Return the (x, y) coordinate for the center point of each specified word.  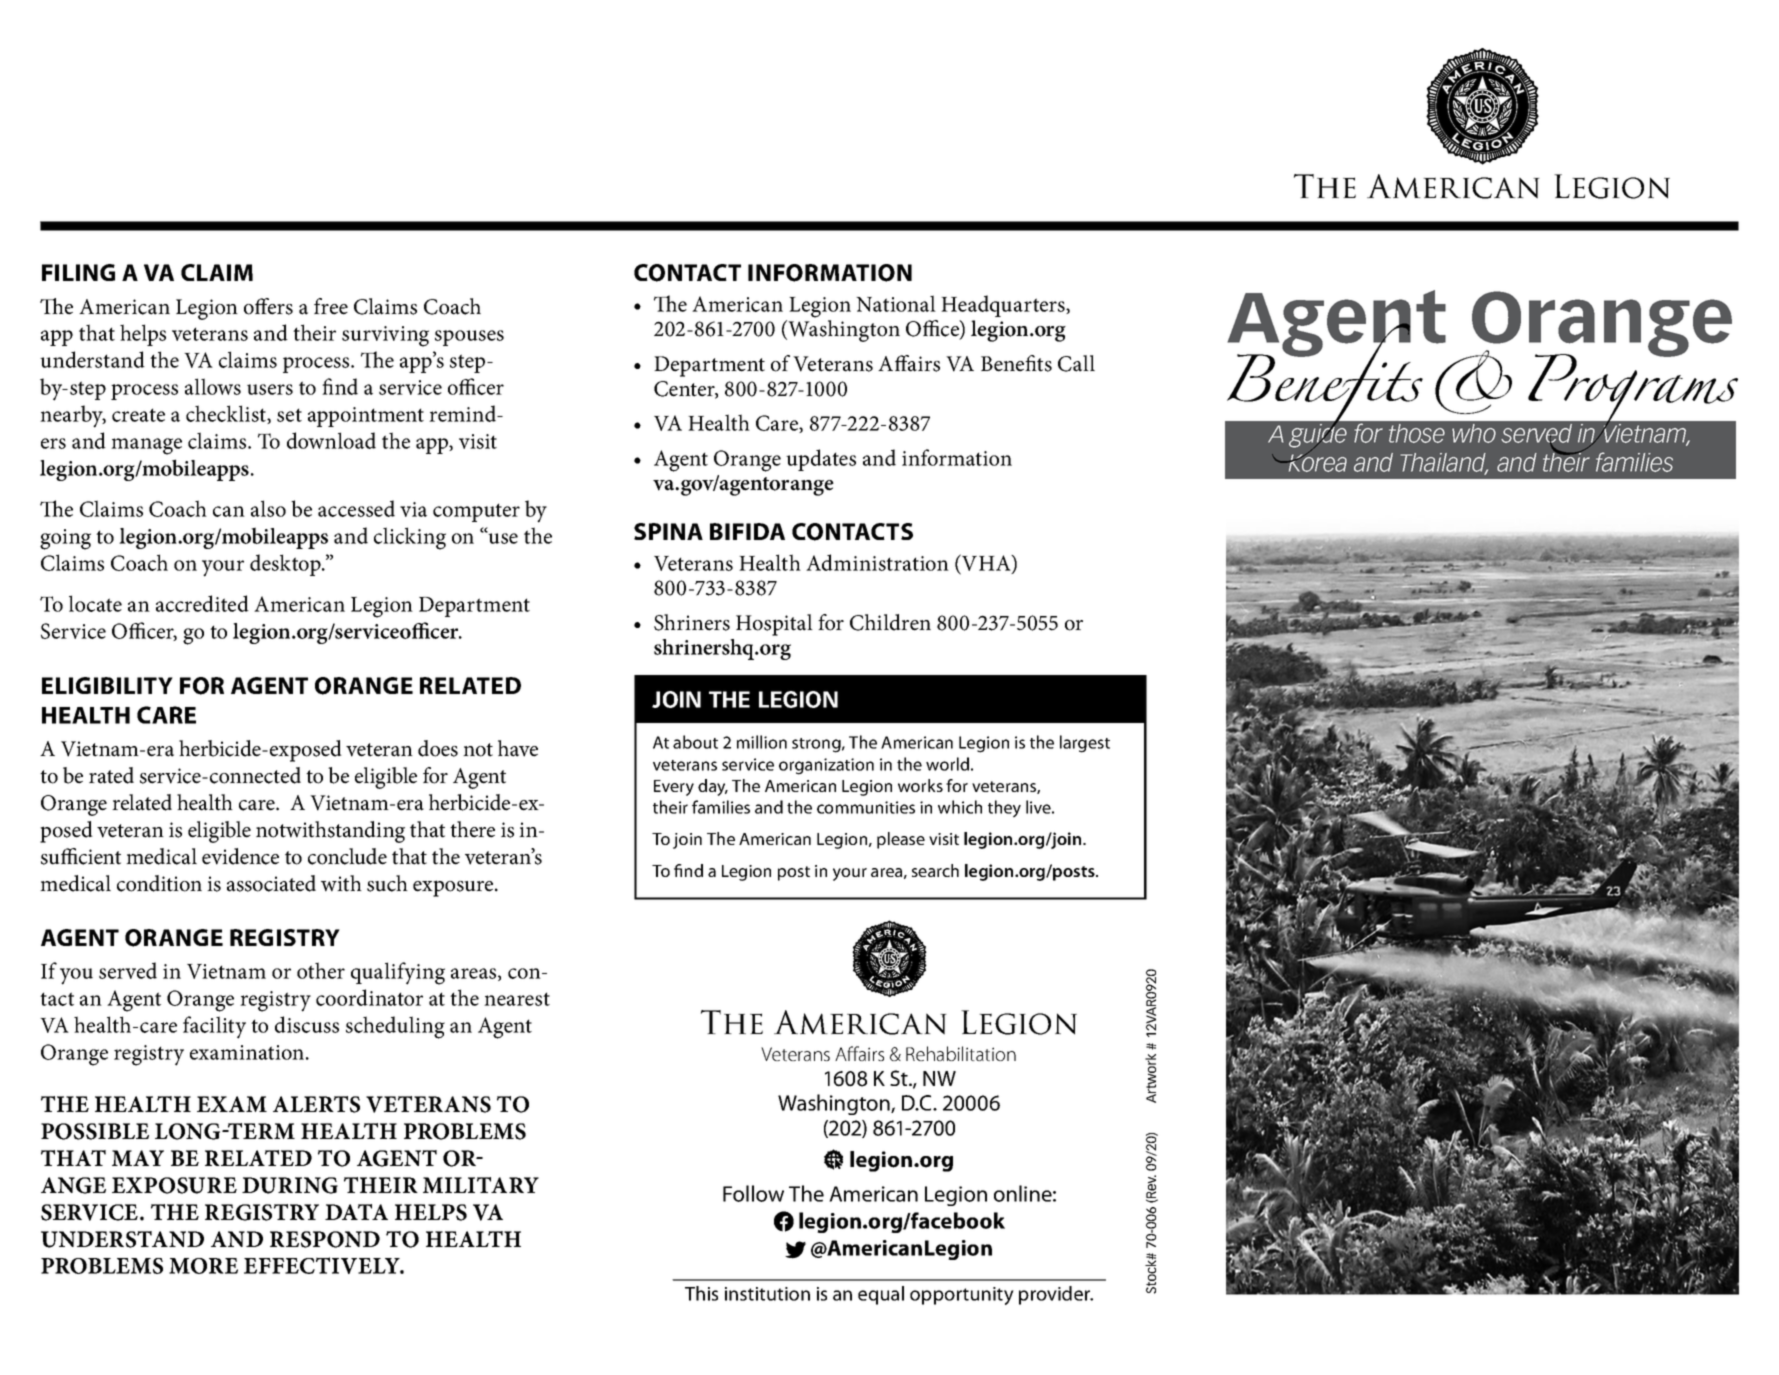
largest (1085, 744)
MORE (203, 1266)
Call (1076, 363)
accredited (202, 603)
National (896, 303)
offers (268, 306)
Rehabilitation (961, 1053)
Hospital (774, 625)
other (321, 970)
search (935, 870)
